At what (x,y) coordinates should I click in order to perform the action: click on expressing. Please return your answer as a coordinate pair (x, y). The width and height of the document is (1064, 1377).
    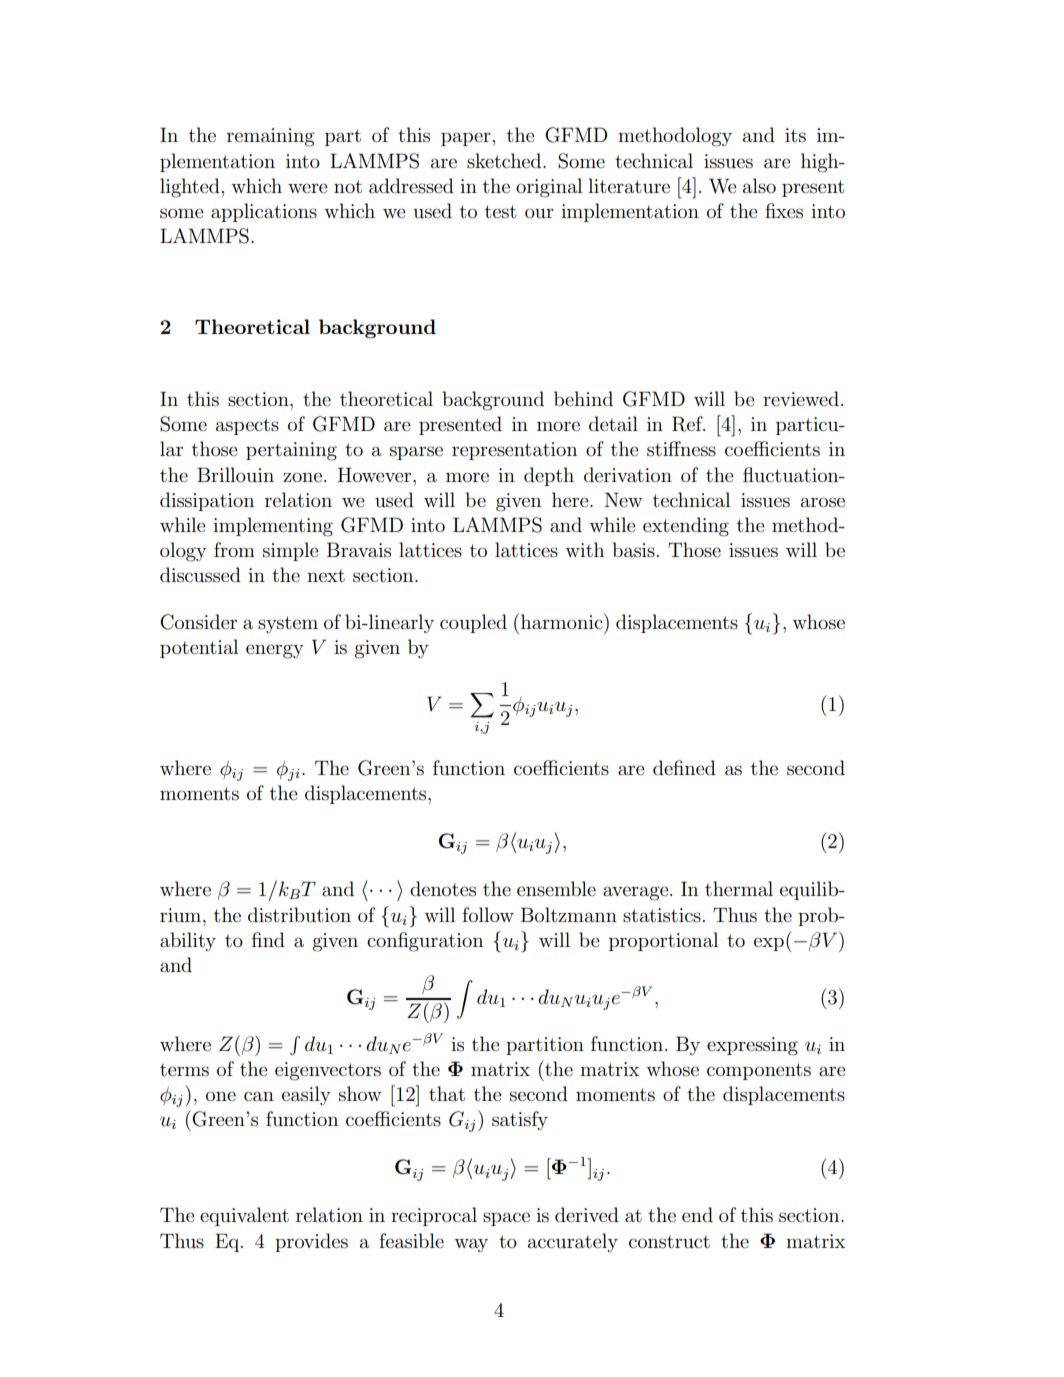
    Looking at the image, I should click on (752, 1046).
